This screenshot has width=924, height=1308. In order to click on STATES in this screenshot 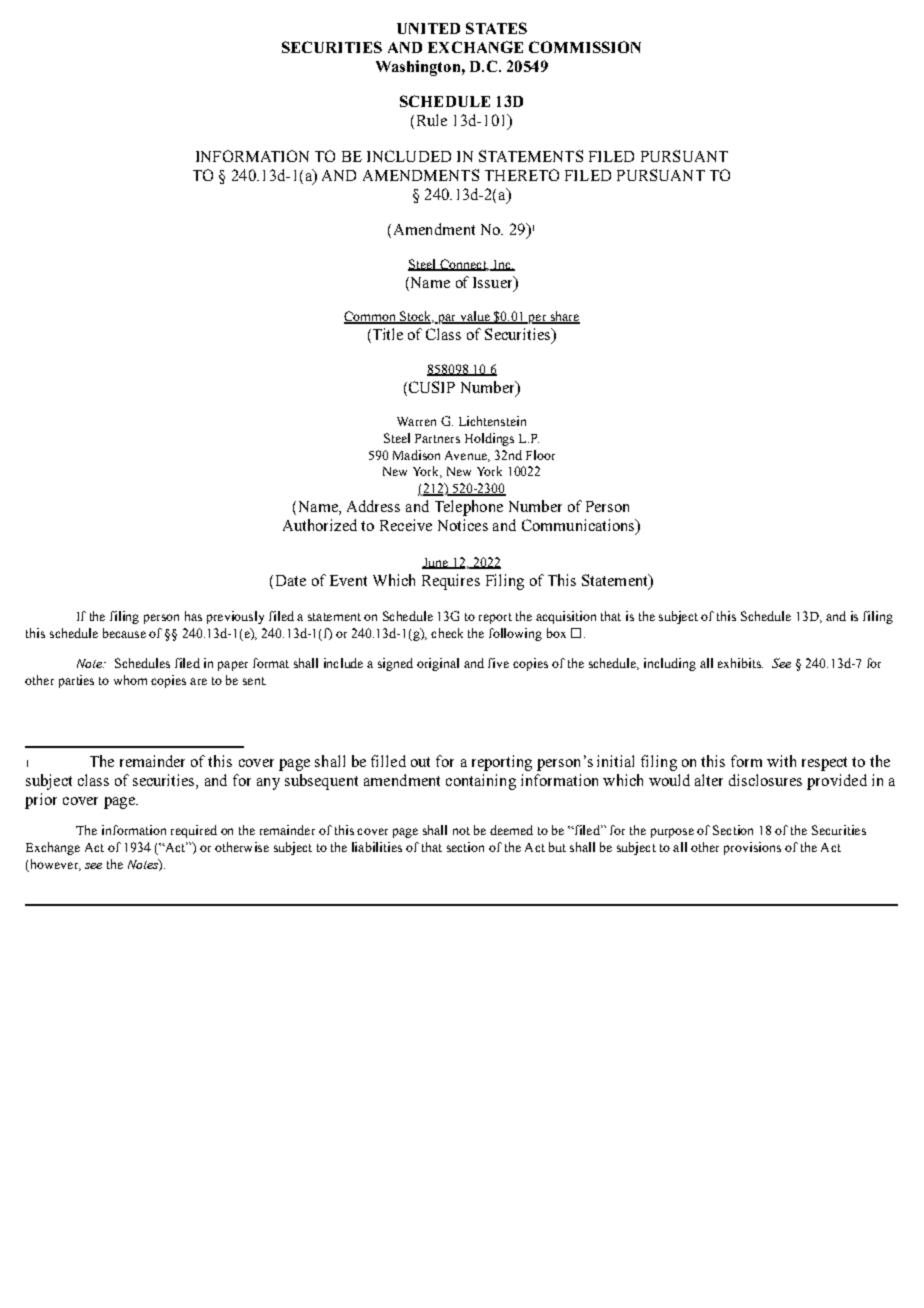, I will do `click(496, 28)`.
